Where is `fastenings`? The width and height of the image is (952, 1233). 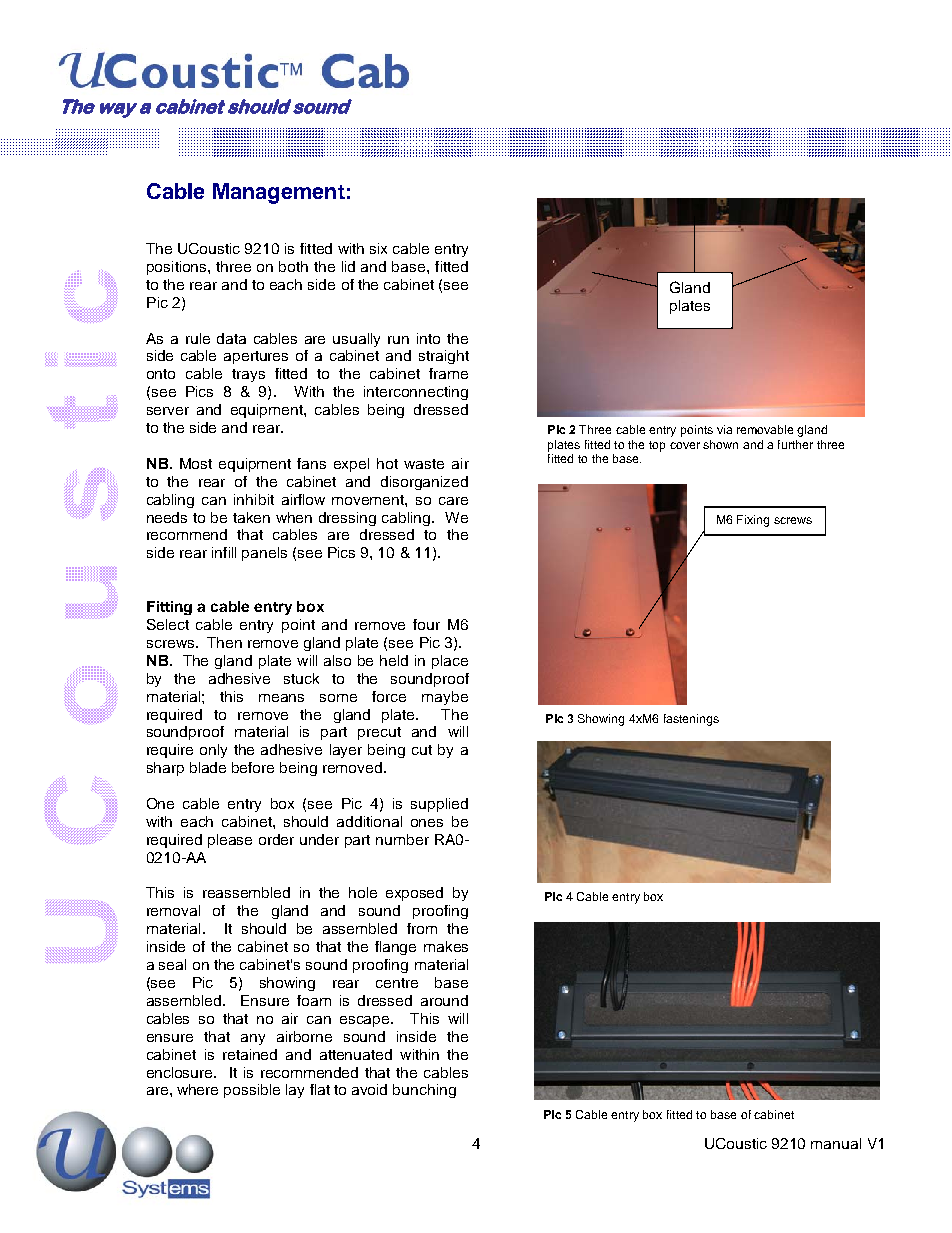
fastenings is located at coordinates (691, 720).
